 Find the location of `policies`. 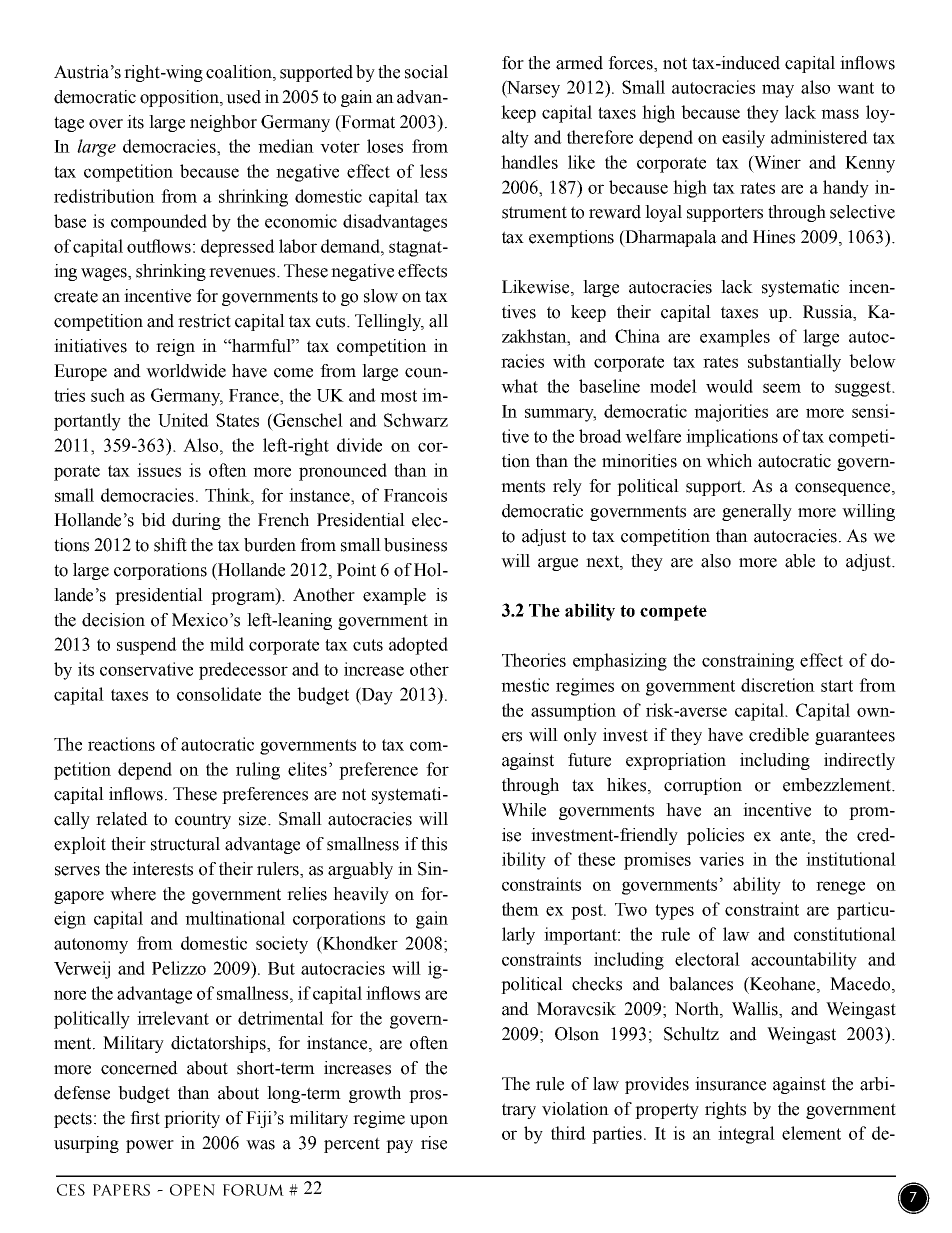

policies is located at coordinates (715, 836).
